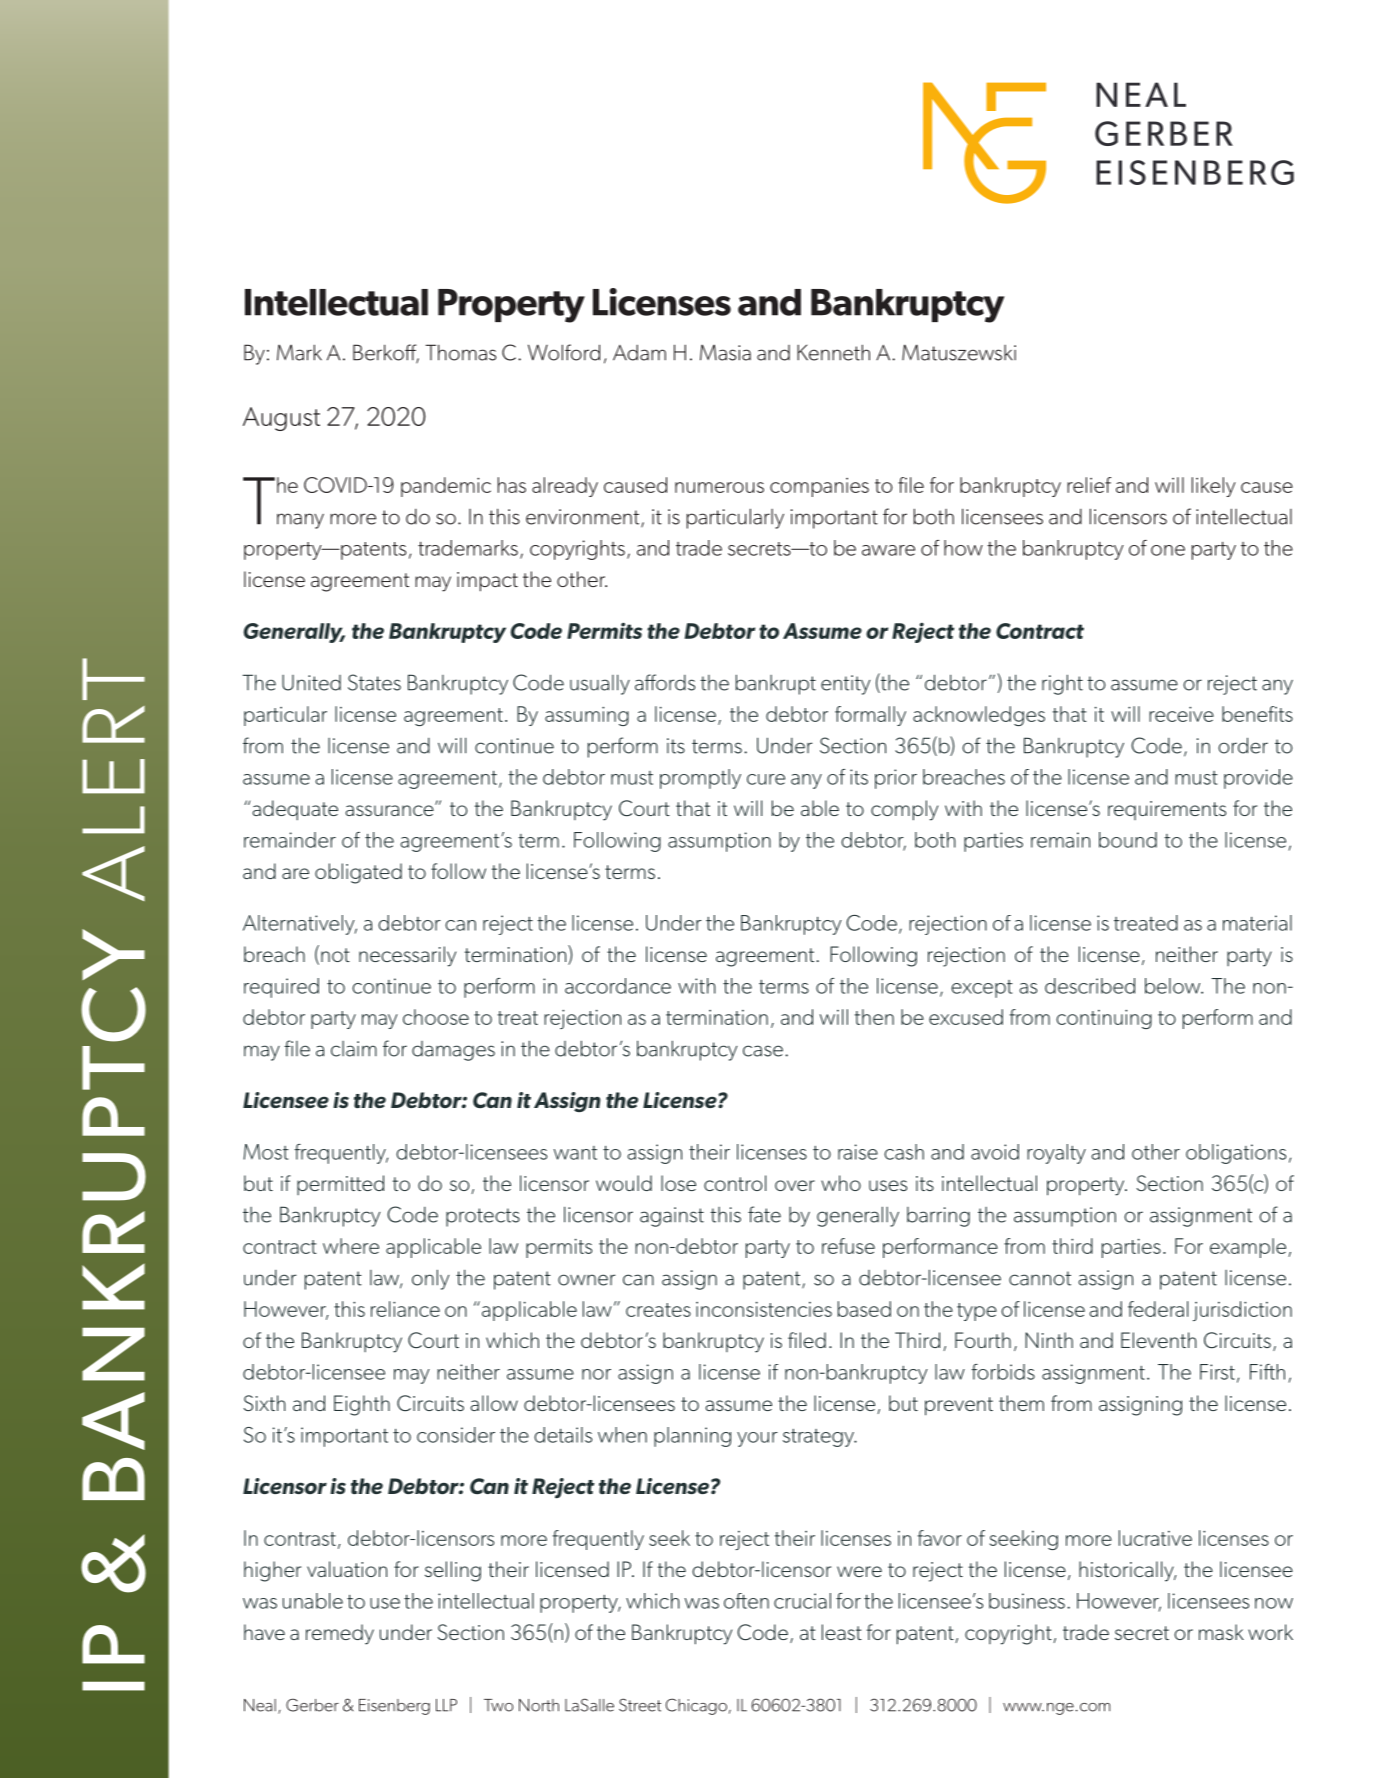 This screenshot has width=1374, height=1778. Describe the element at coordinates (1167, 810) in the screenshot. I see `requirements` at that location.
